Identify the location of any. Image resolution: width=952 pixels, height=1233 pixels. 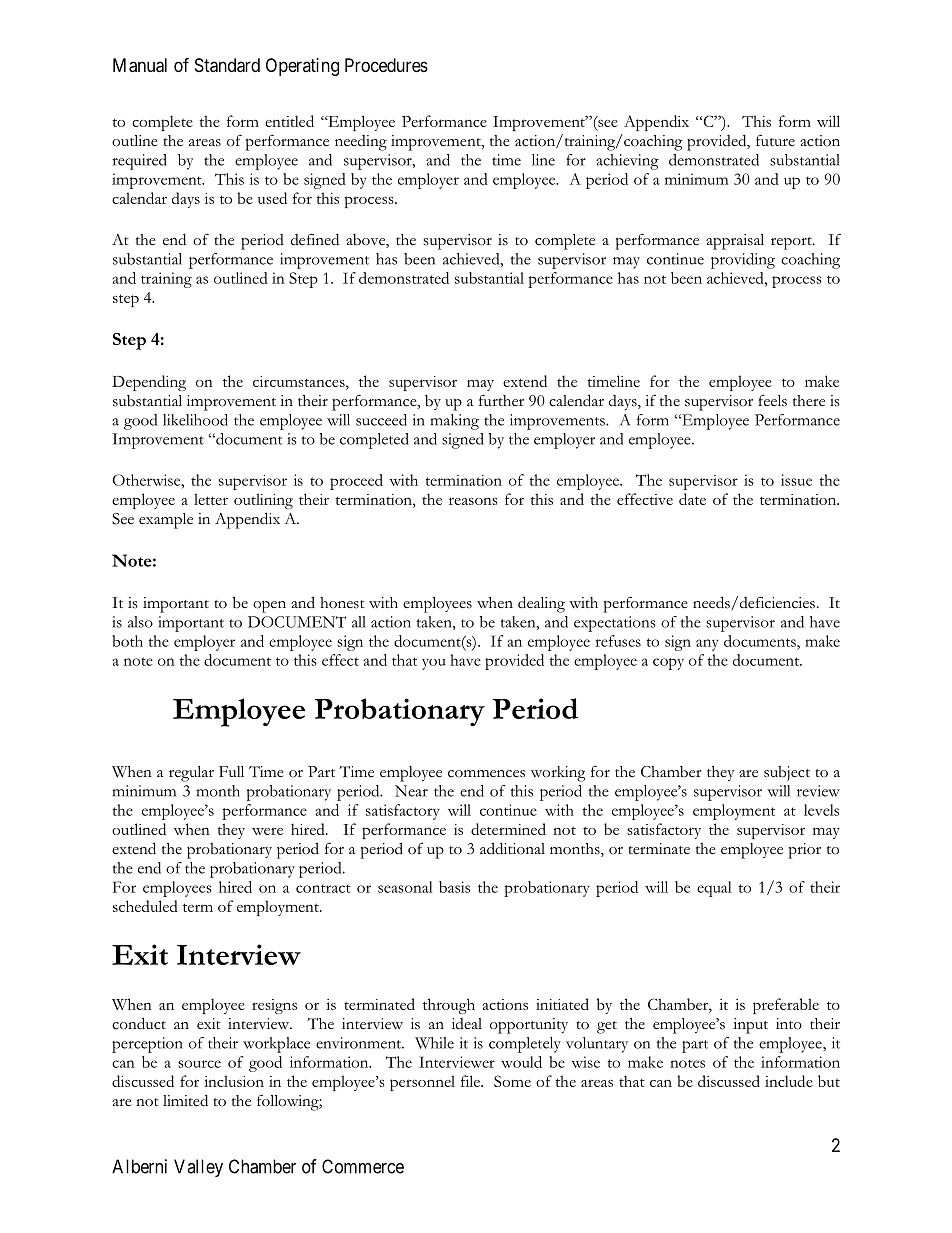
(707, 645).
